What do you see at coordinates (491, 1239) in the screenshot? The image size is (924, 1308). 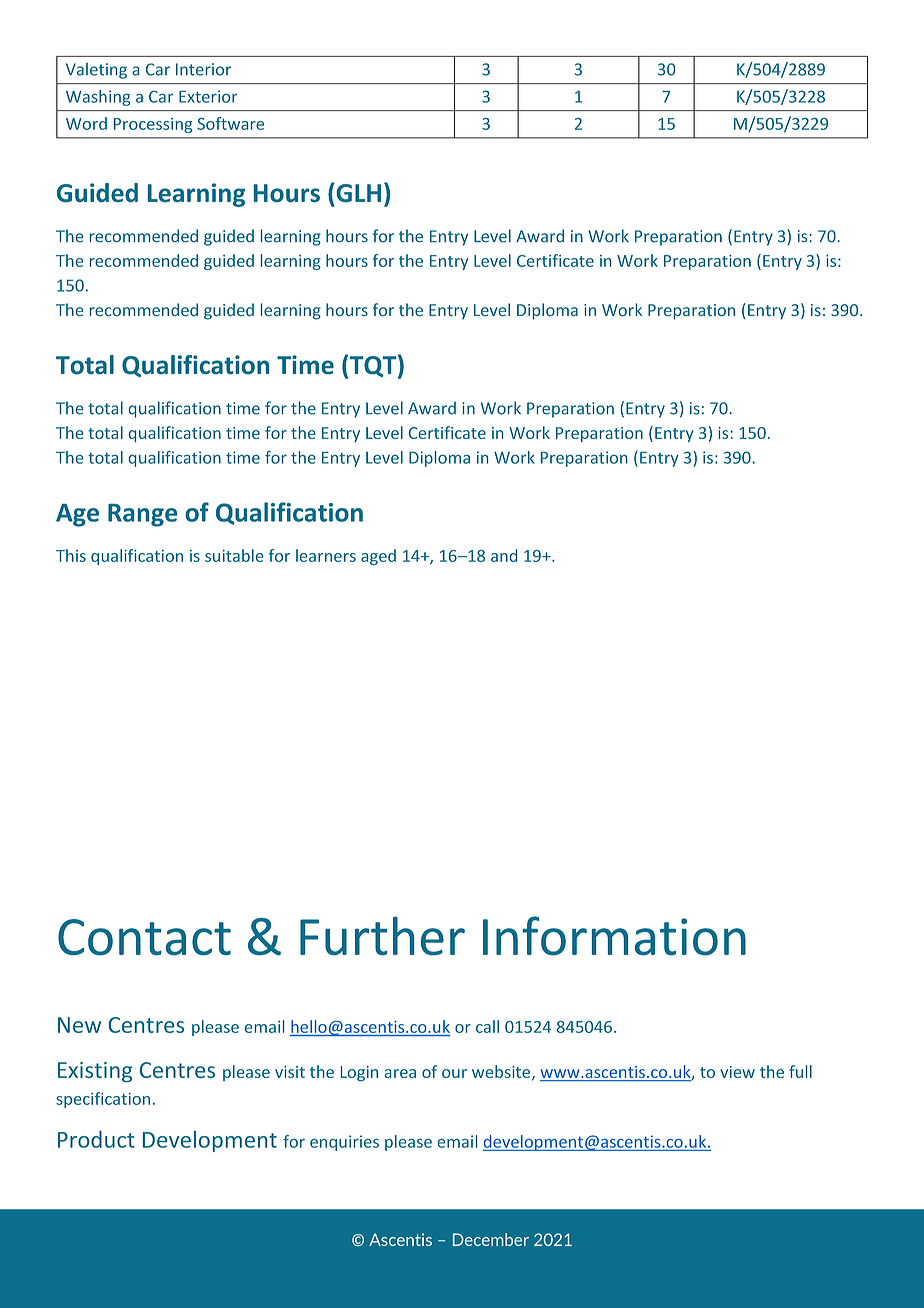 I see `December` at bounding box center [491, 1239].
